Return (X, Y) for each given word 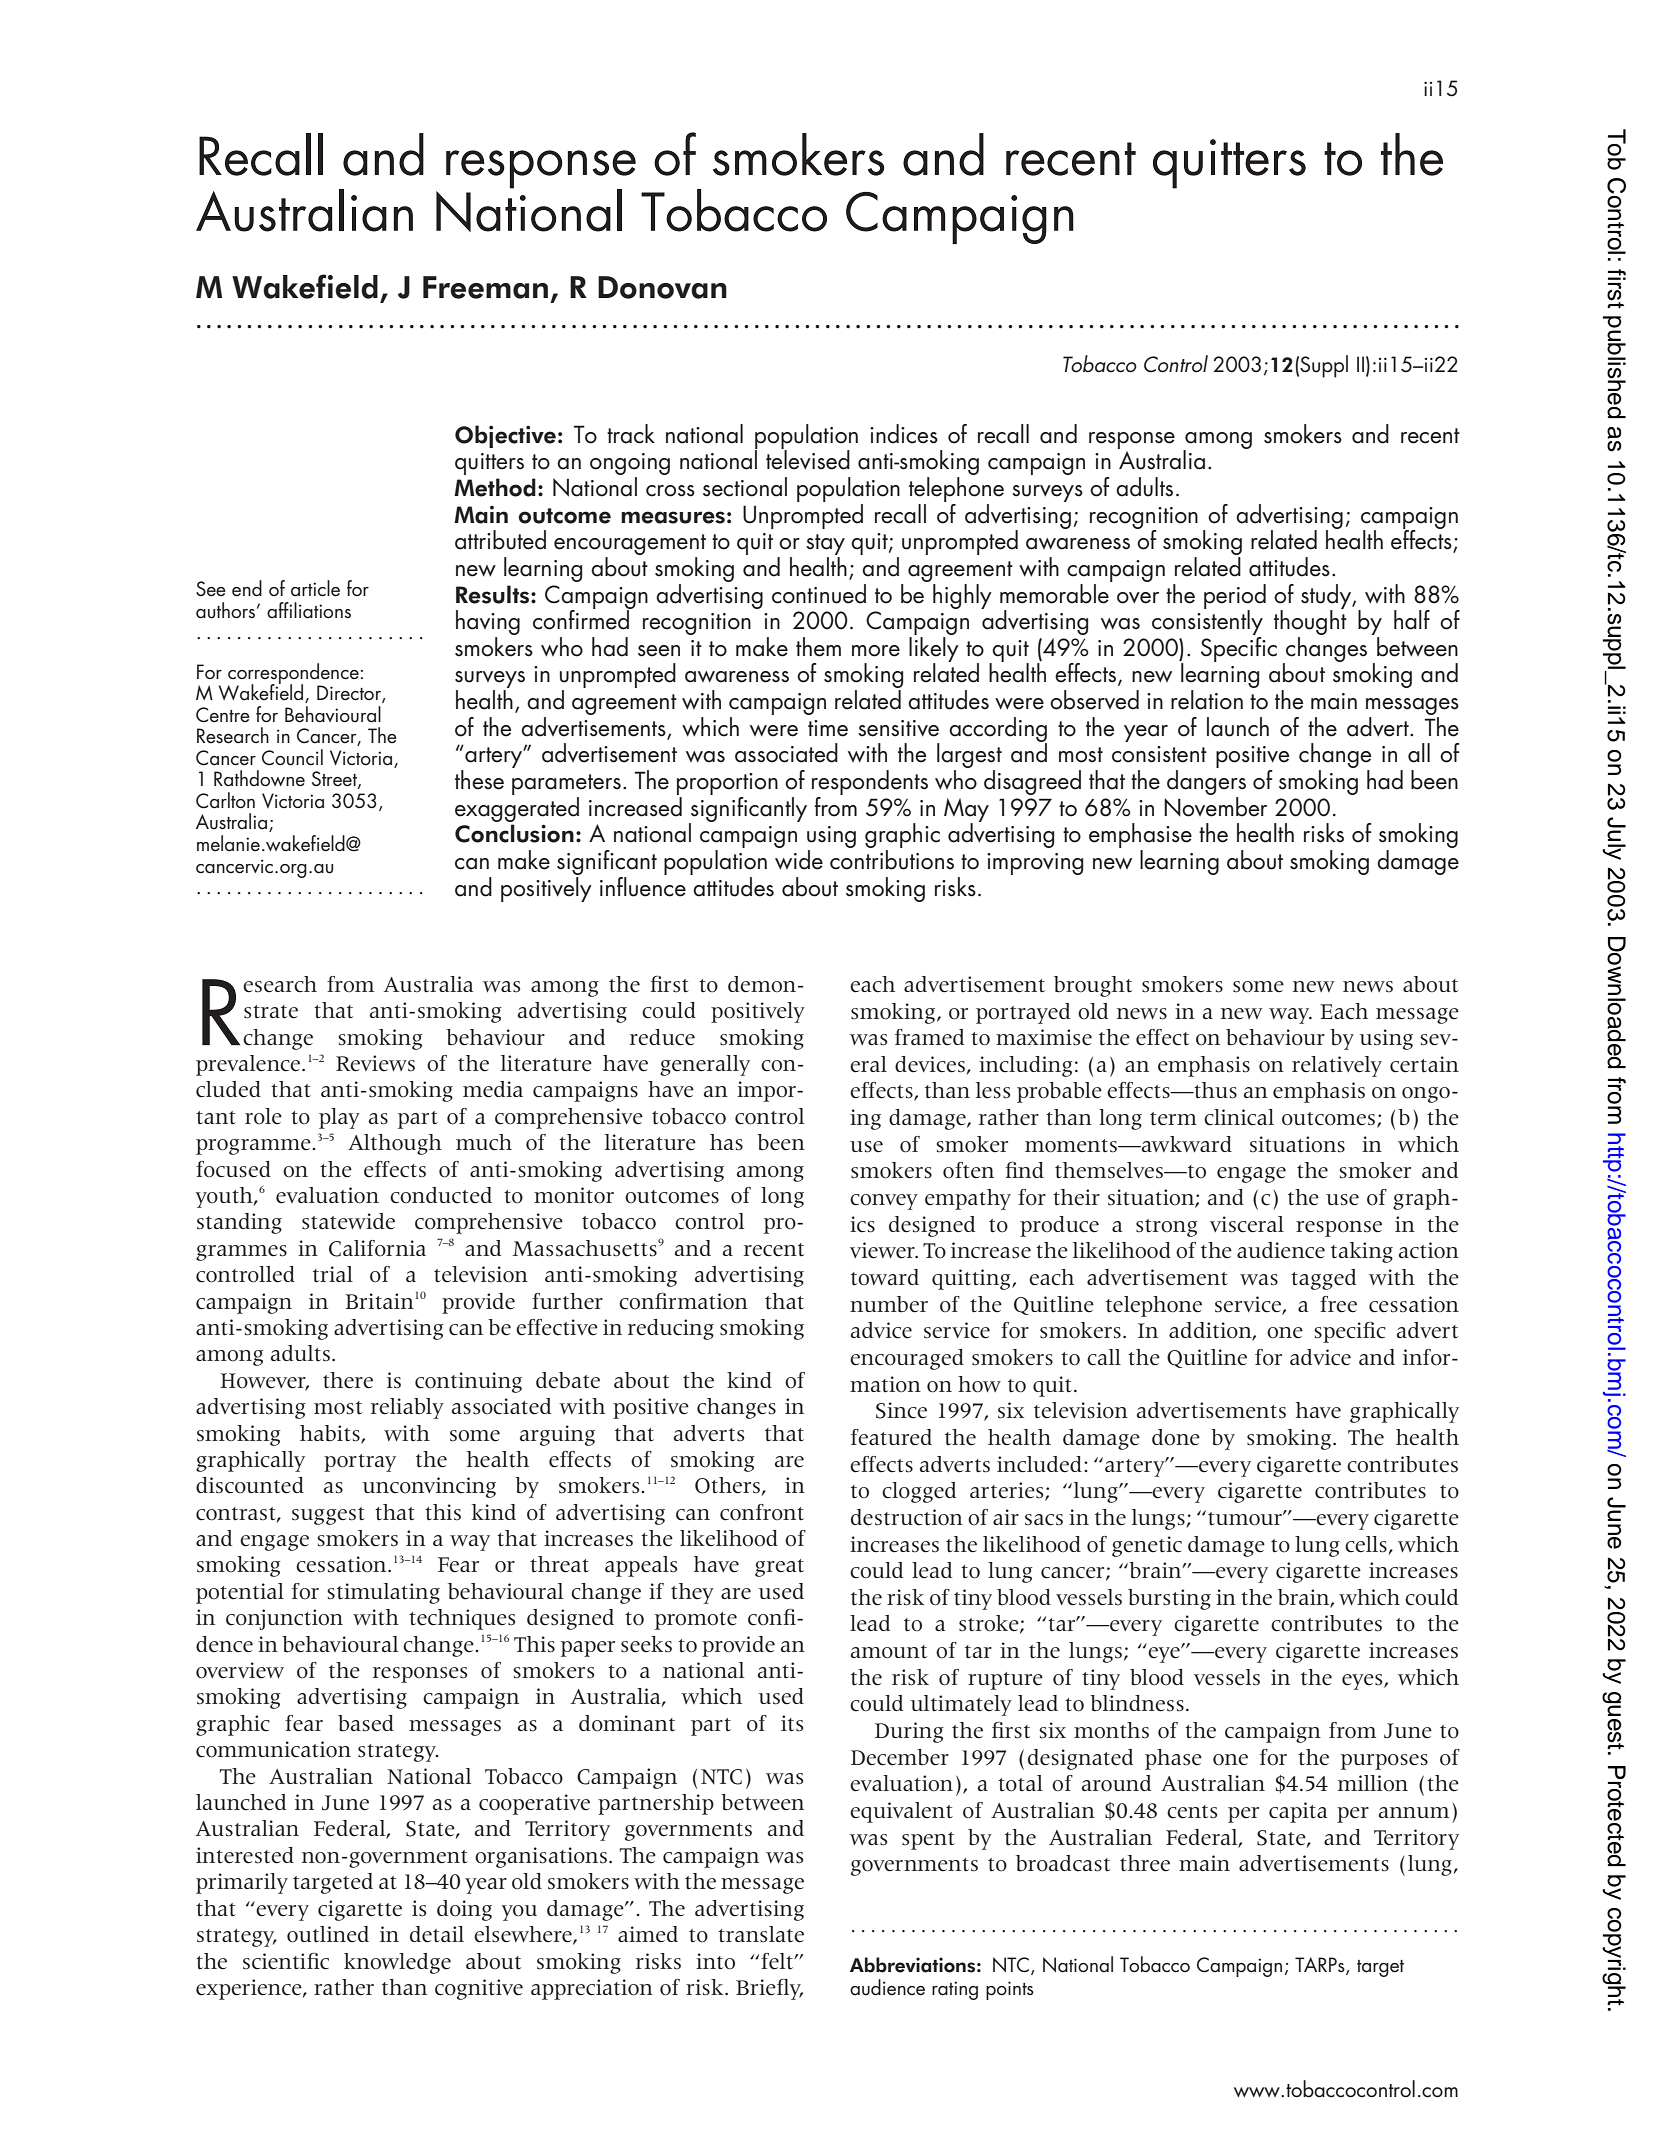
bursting (1169, 1599)
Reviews (375, 1063)
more (876, 651)
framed (929, 1037)
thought (1310, 623)
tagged (1323, 1279)
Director (350, 694)
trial (333, 1274)
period (1235, 597)
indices (904, 434)
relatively (1337, 1066)
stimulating (383, 1593)
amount (889, 1652)
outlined (328, 1934)
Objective (505, 436)
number (889, 1304)
